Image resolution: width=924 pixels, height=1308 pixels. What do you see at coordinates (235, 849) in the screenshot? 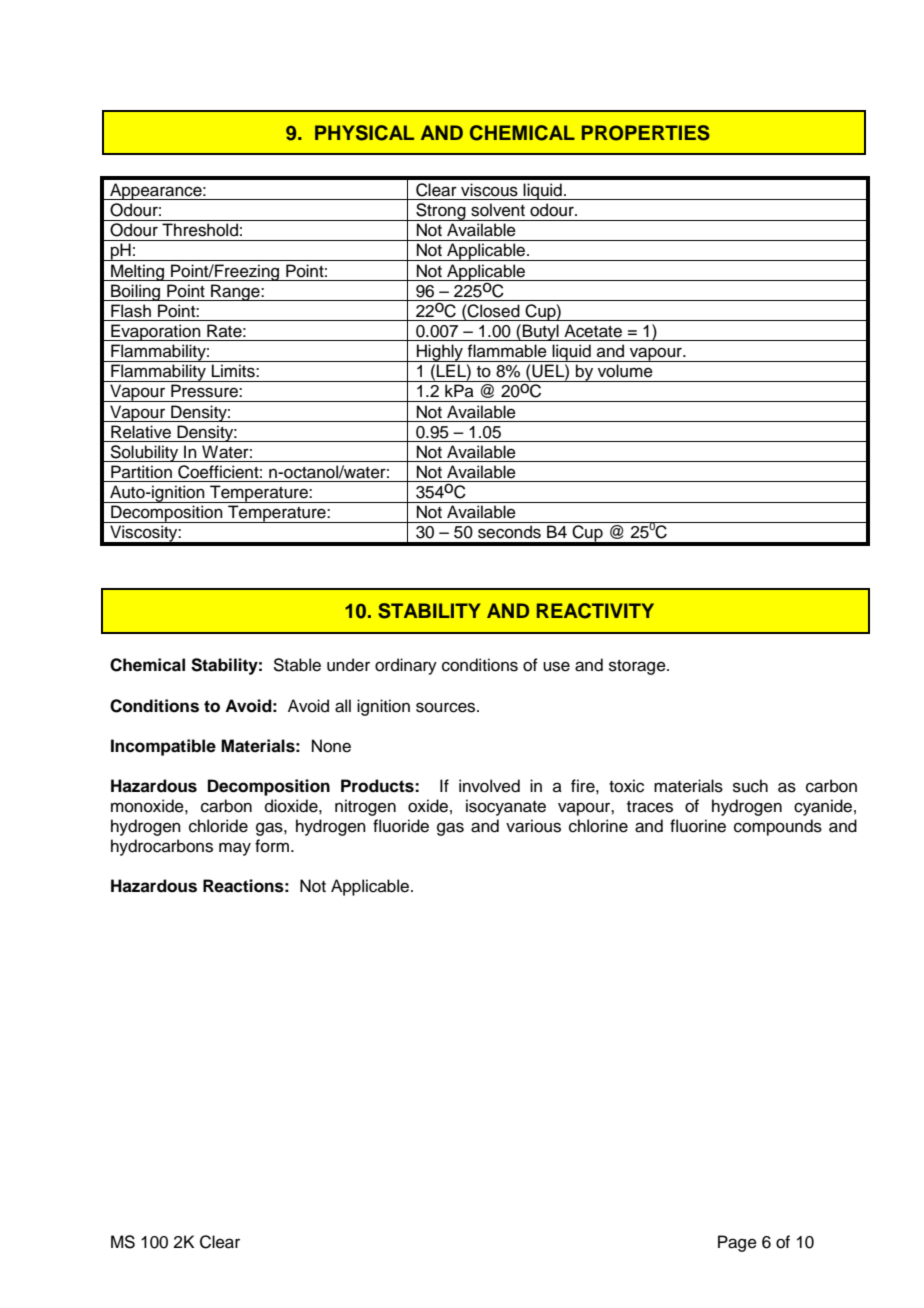
I see `may` at bounding box center [235, 849].
